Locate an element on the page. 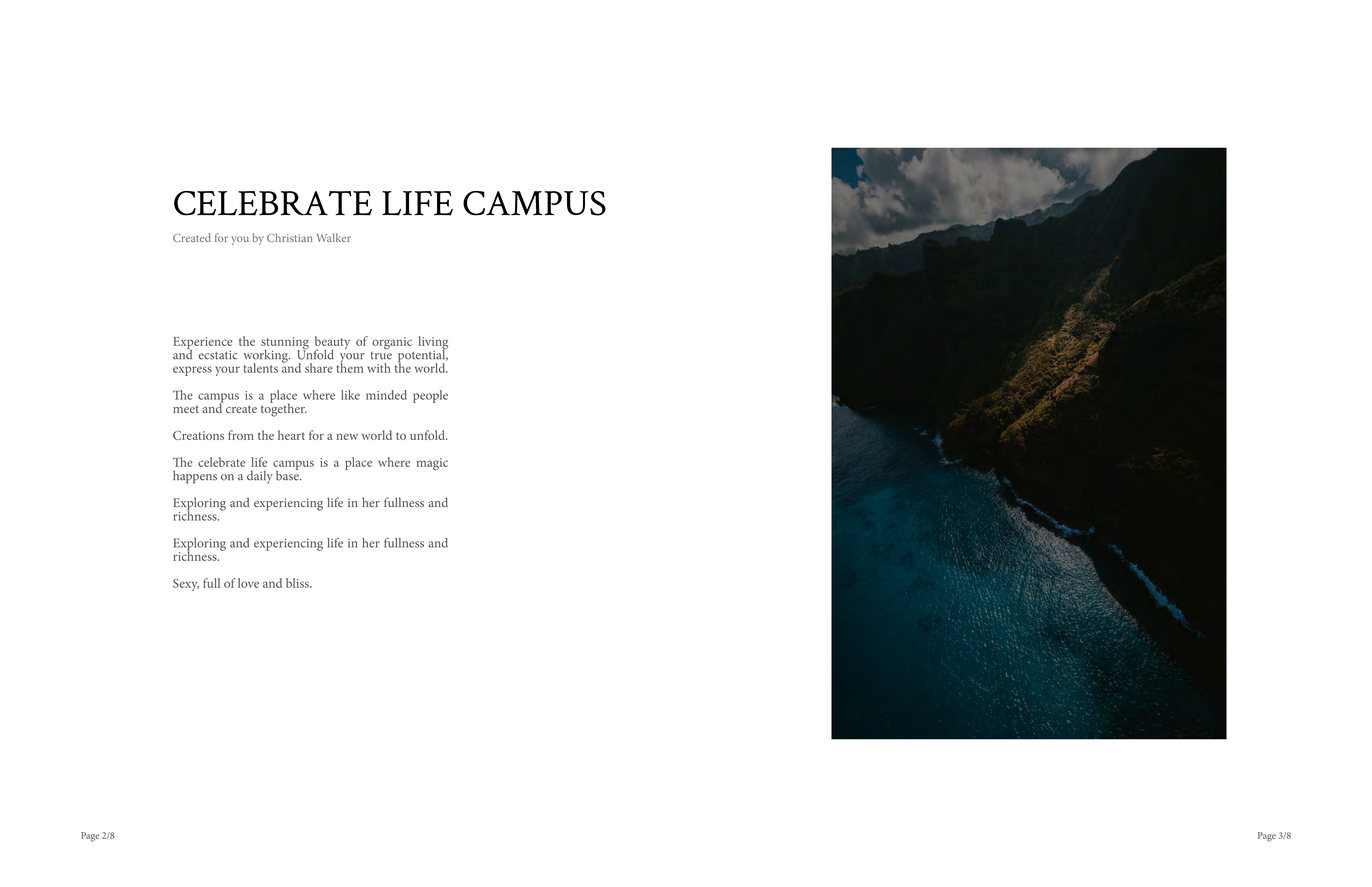 The height and width of the page is (887, 1372). Sexy is located at coordinates (186, 584).
